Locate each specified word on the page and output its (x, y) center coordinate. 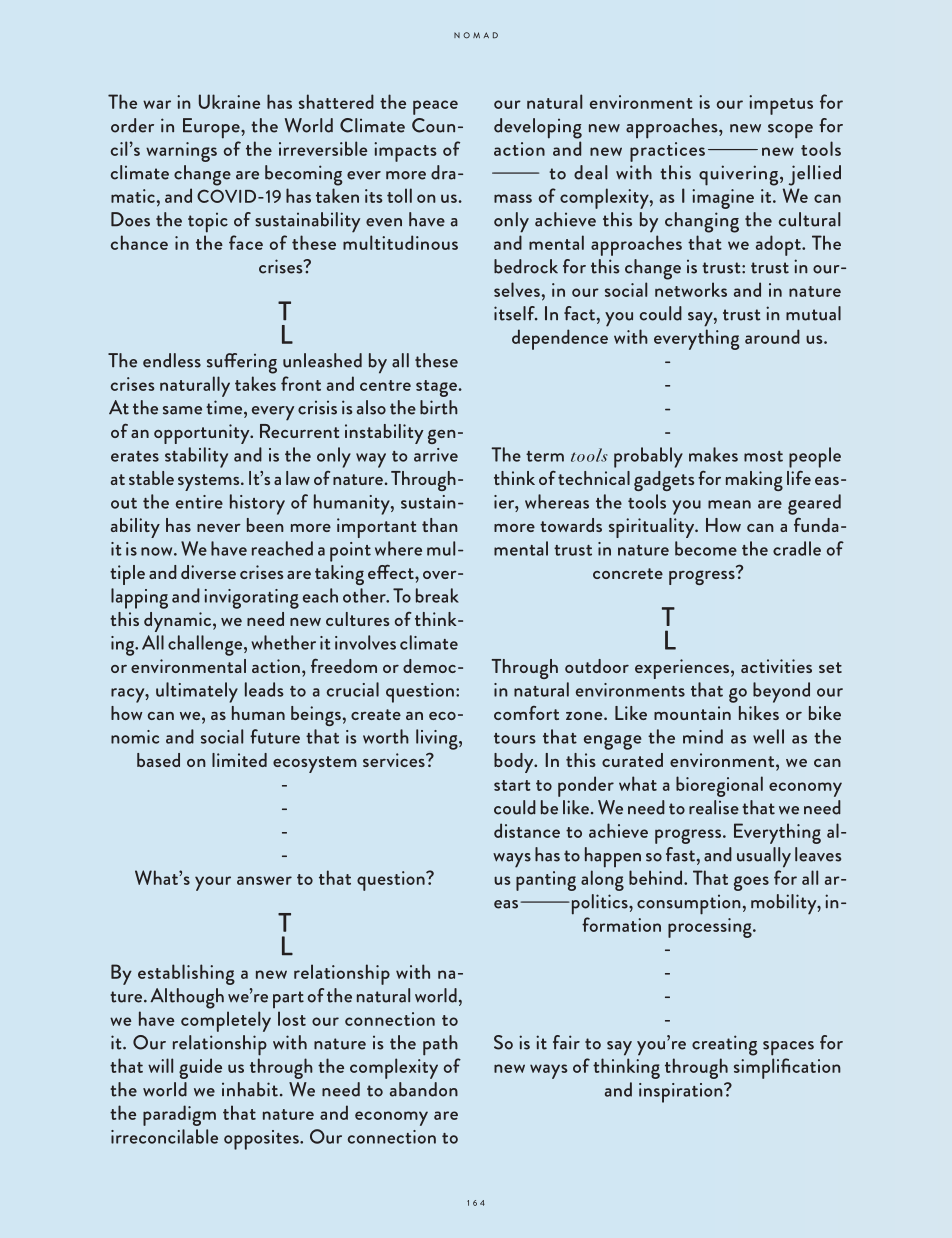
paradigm (179, 1115)
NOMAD (476, 35)
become (706, 548)
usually (764, 857)
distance (527, 830)
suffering (242, 363)
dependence (560, 339)
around (772, 336)
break (437, 595)
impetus (781, 105)
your (213, 883)
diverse (208, 572)
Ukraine (229, 101)
